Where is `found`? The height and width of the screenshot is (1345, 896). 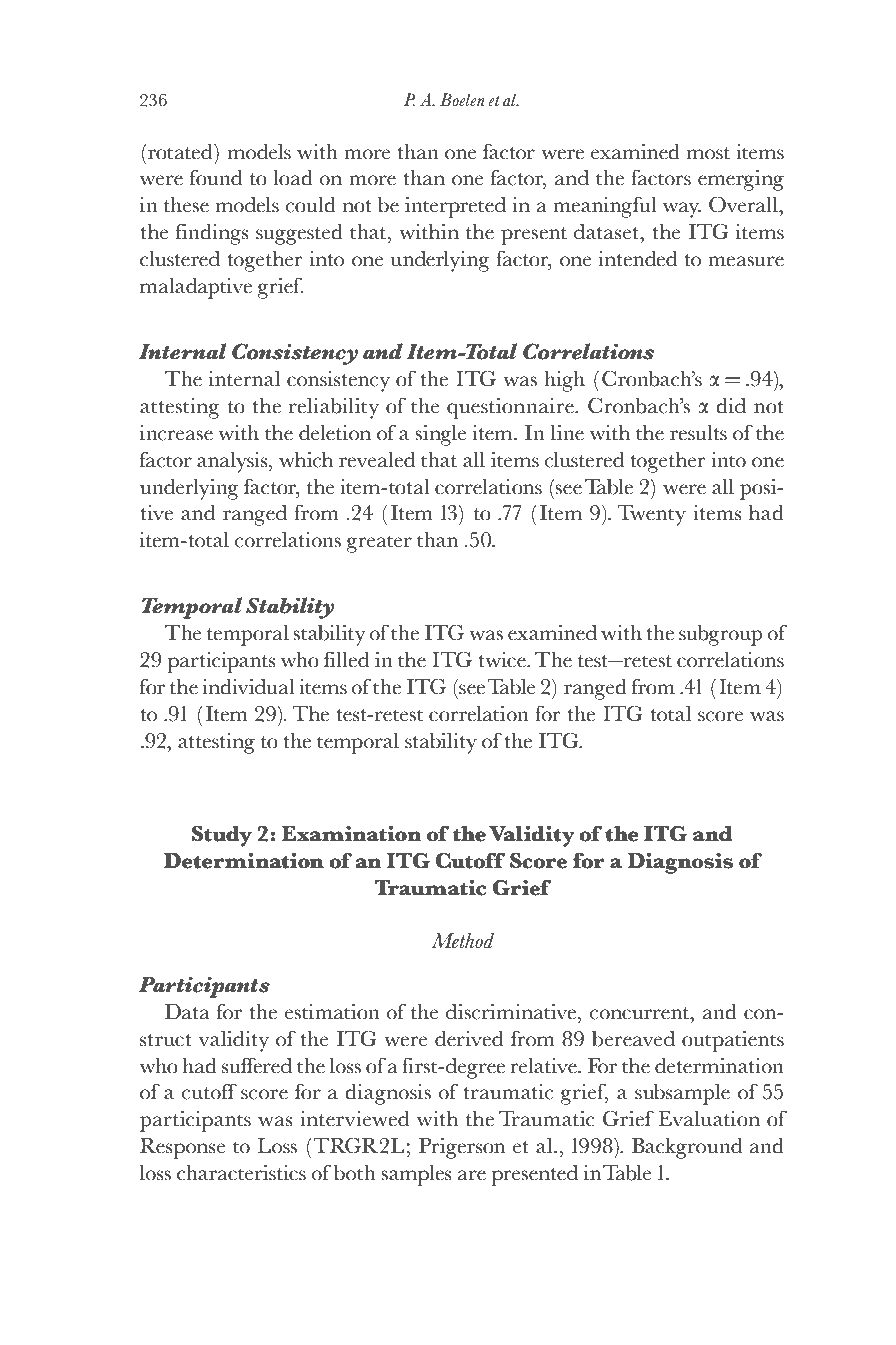
found is located at coordinates (216, 177).
